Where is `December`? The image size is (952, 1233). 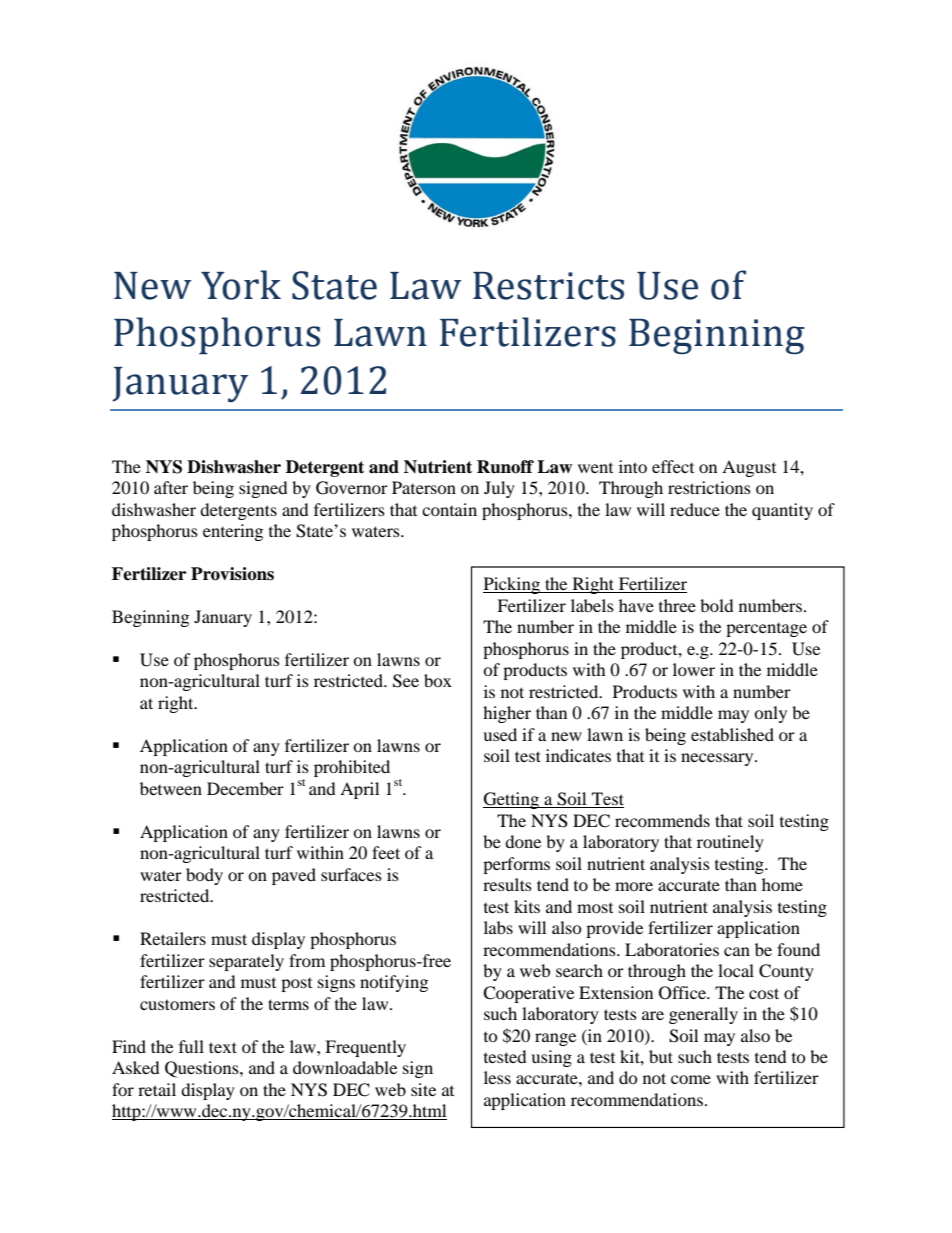 December is located at coordinates (245, 788).
